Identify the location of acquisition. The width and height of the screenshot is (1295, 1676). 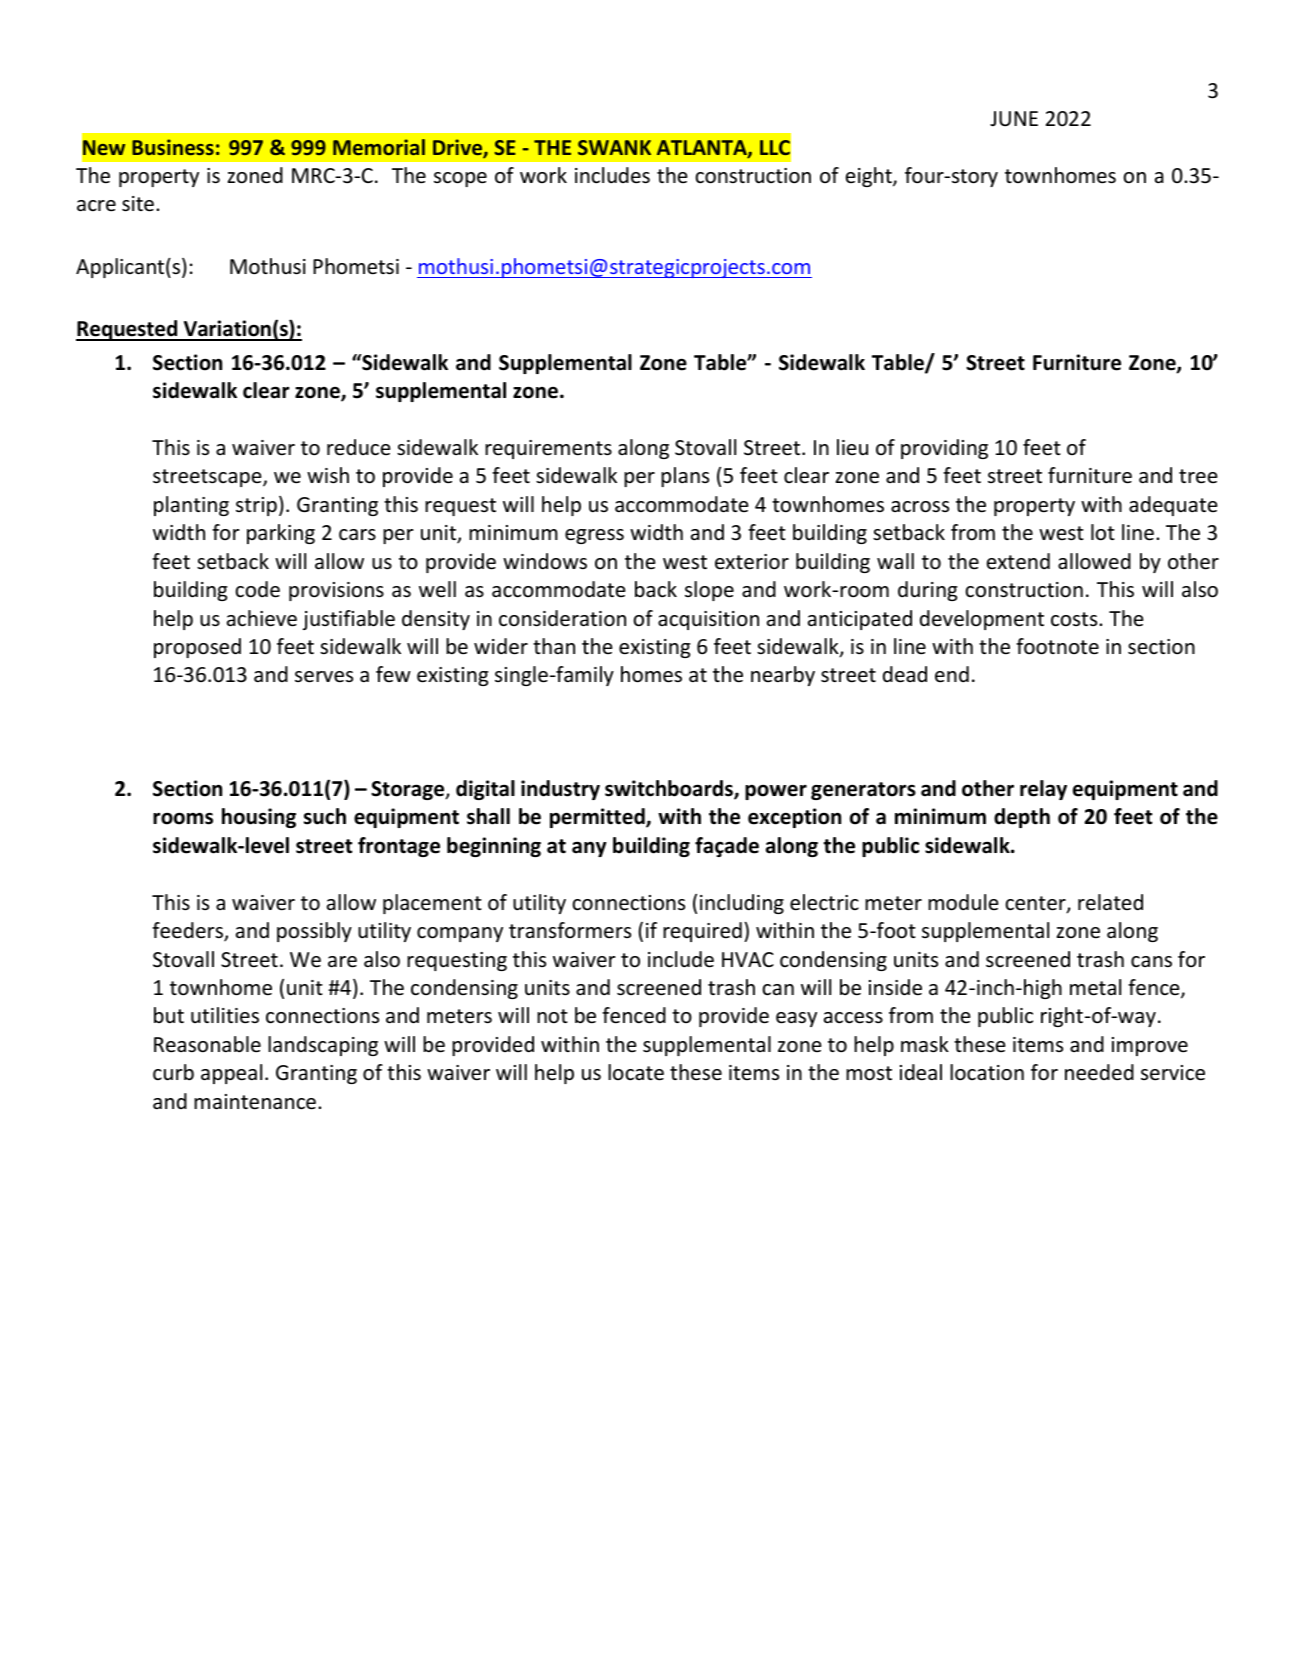
(708, 620).
